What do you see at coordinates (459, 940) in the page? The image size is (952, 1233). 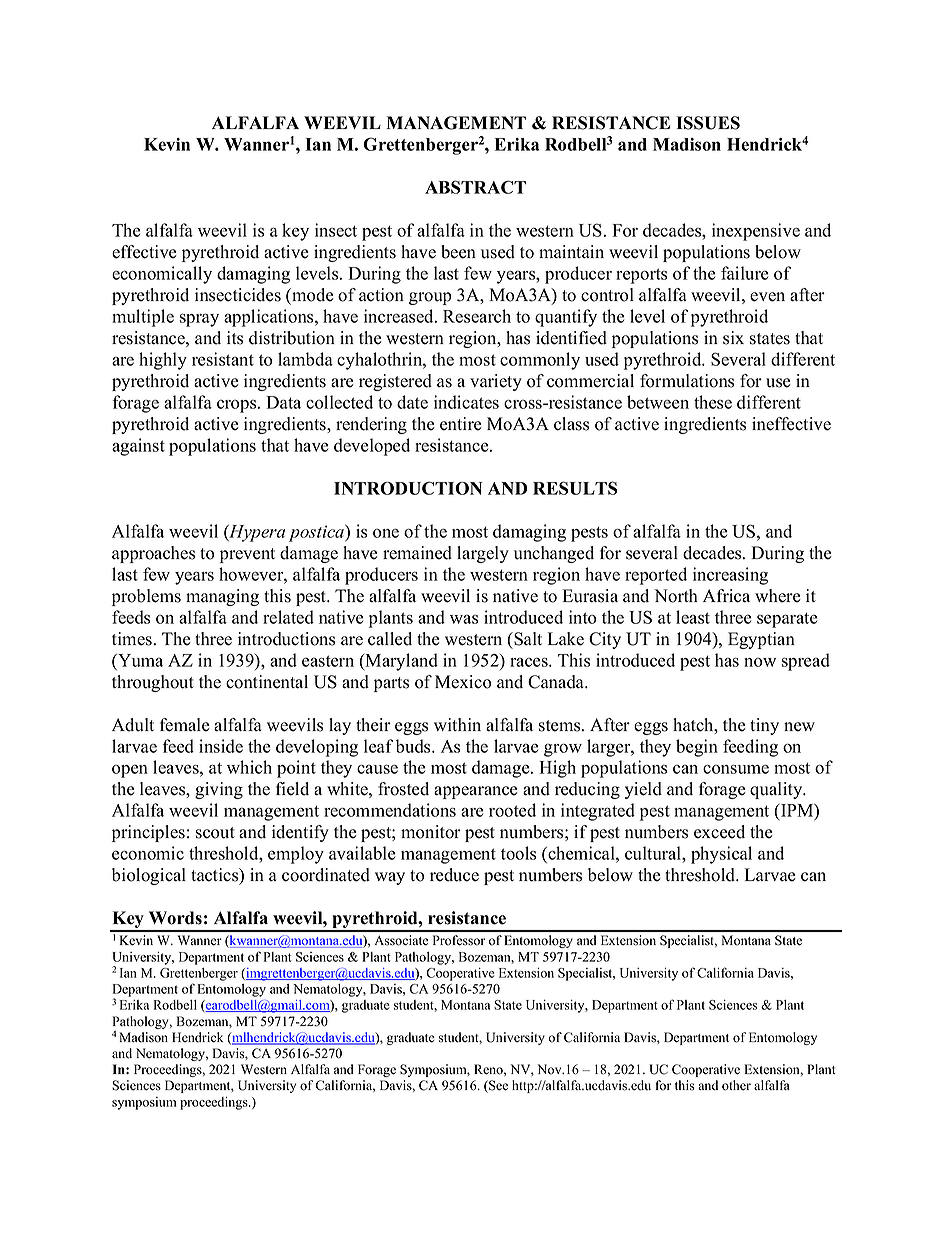 I see `Professor` at bounding box center [459, 940].
